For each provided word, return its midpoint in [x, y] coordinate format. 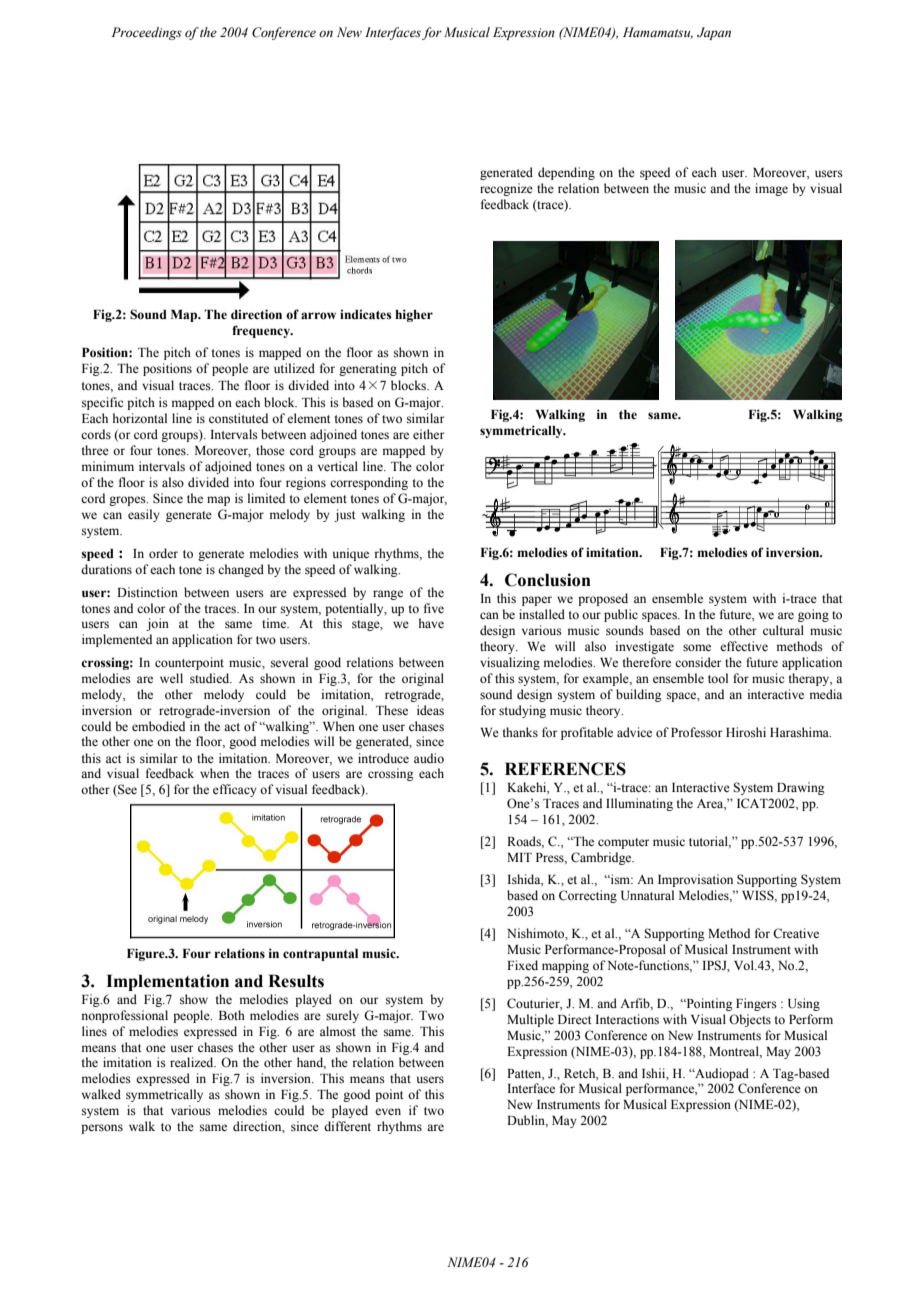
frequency [262, 331]
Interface [531, 1088]
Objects [750, 1020]
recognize [506, 189]
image [771, 189]
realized [193, 1062]
